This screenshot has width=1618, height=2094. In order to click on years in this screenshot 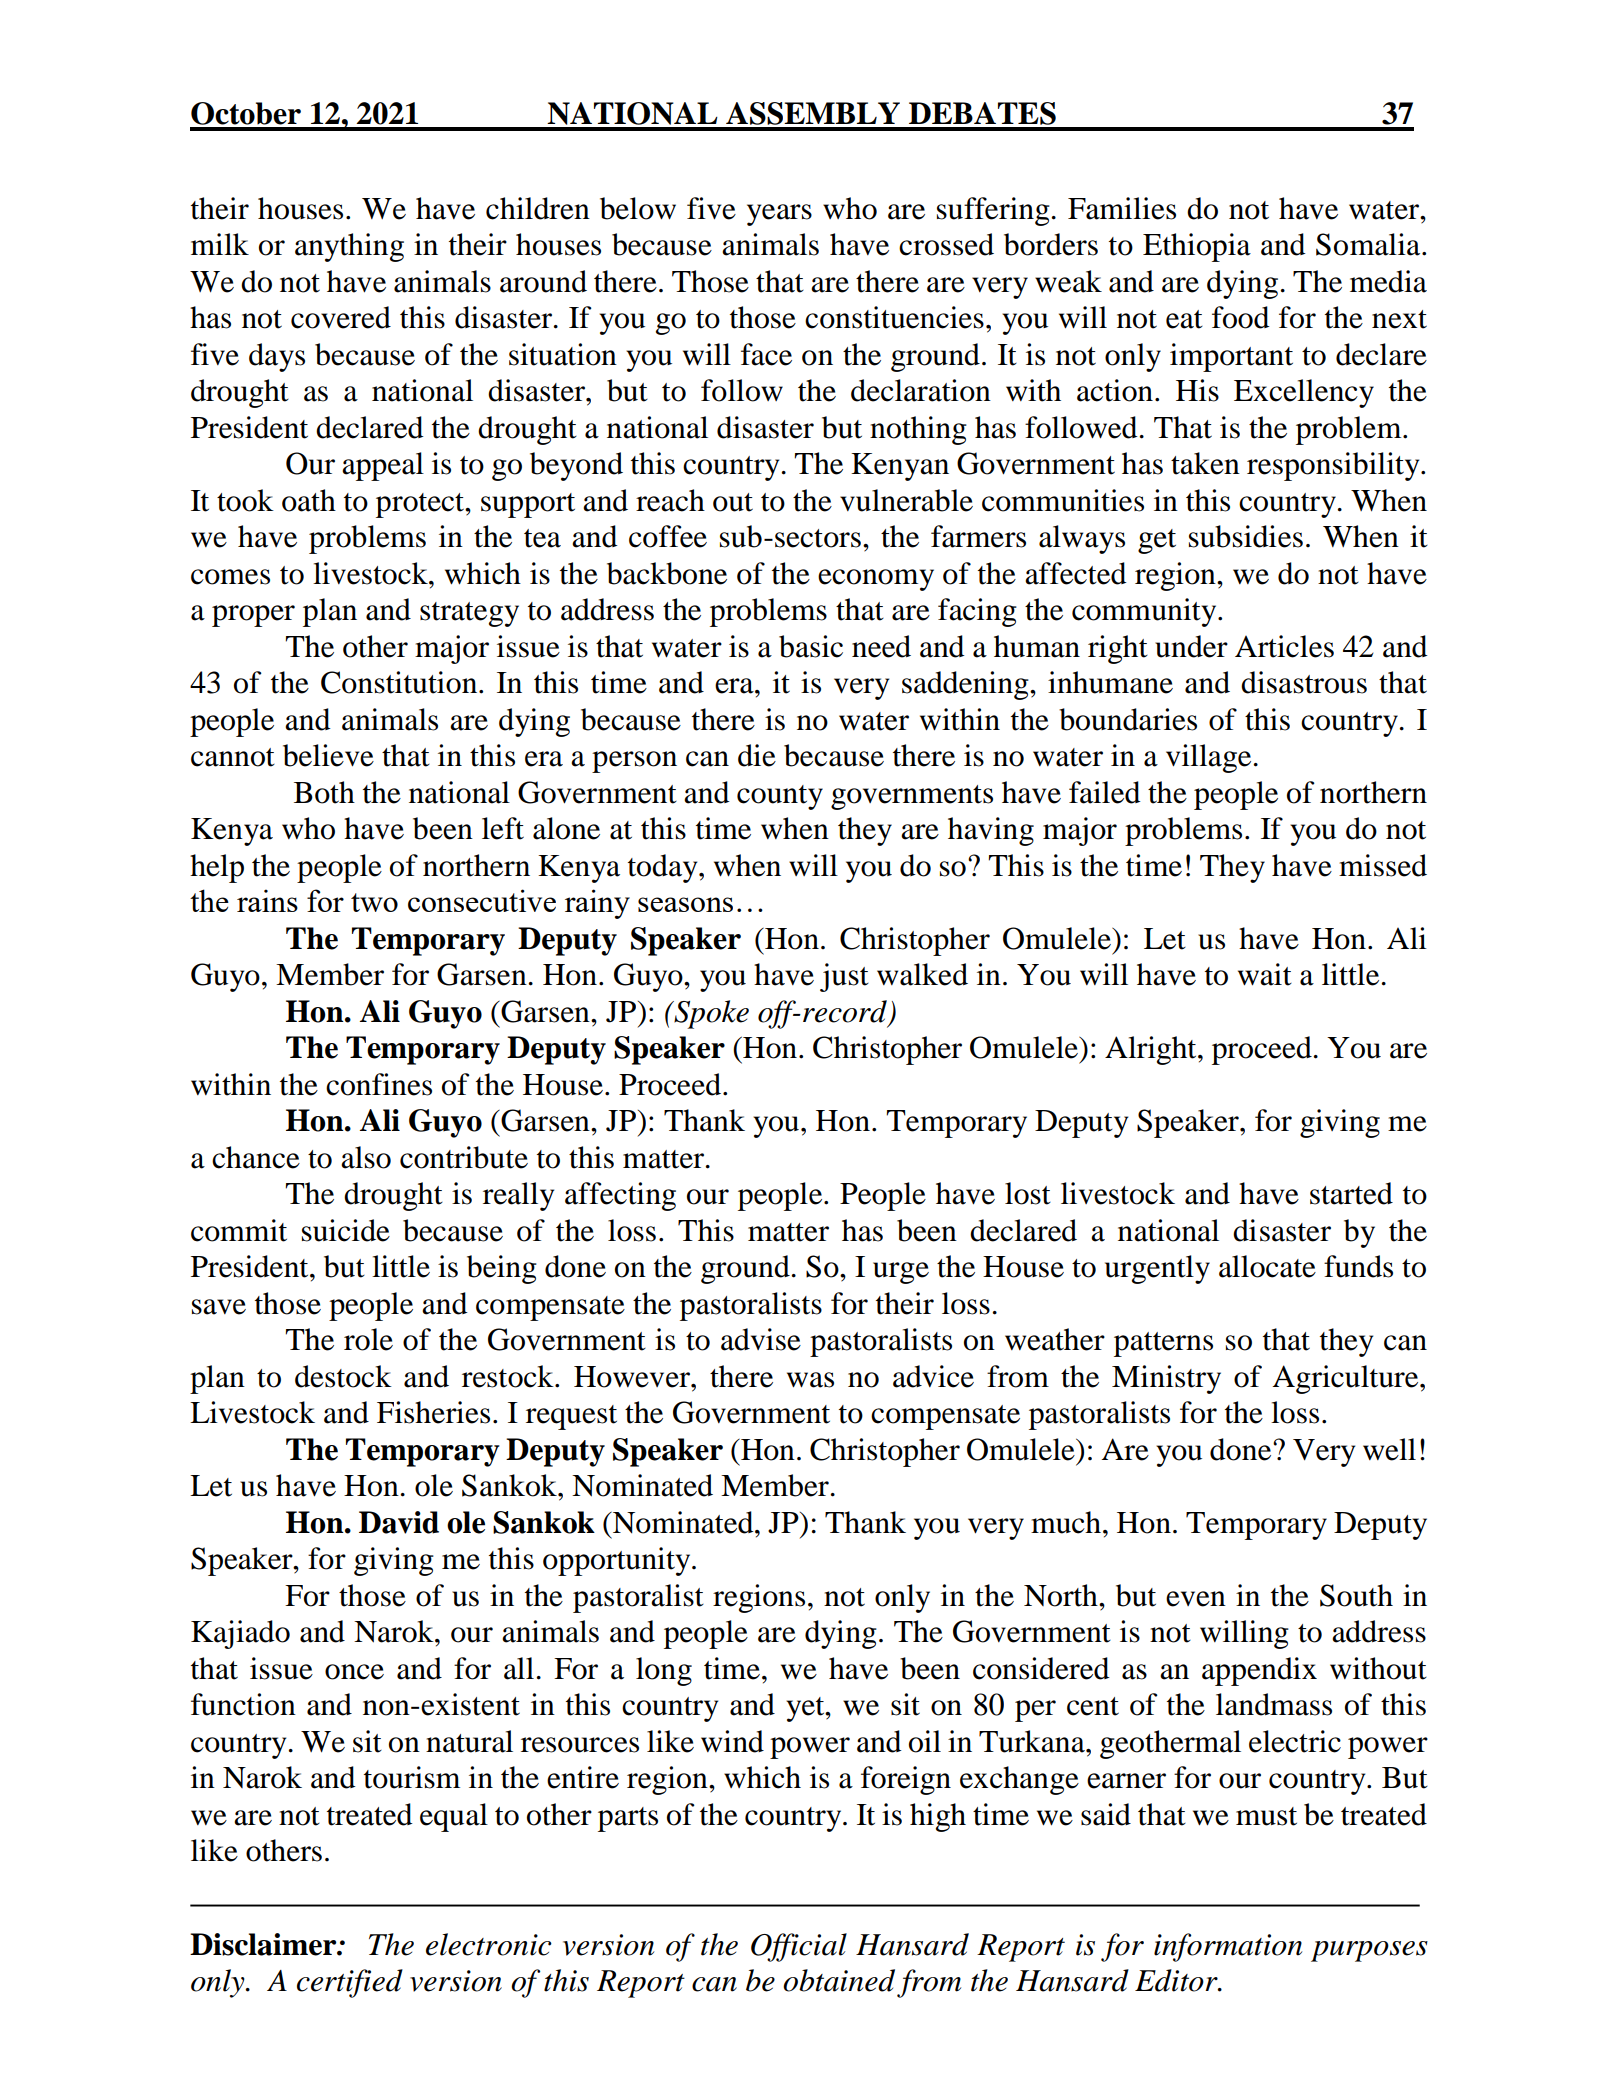, I will do `click(779, 215)`.
